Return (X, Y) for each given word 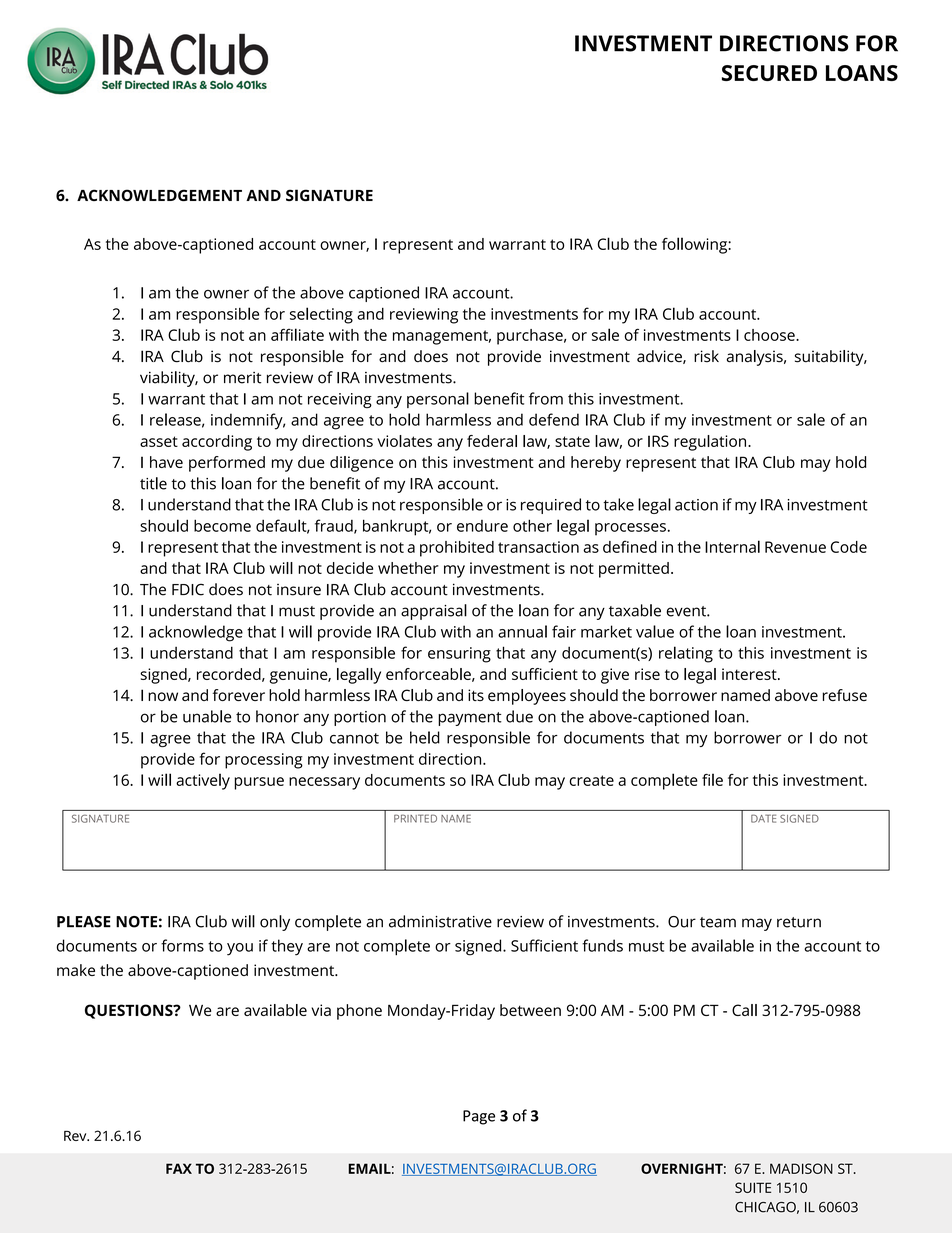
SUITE (753, 1187)
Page (479, 1117)
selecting (321, 315)
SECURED (769, 73)
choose (770, 335)
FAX (179, 1168)
